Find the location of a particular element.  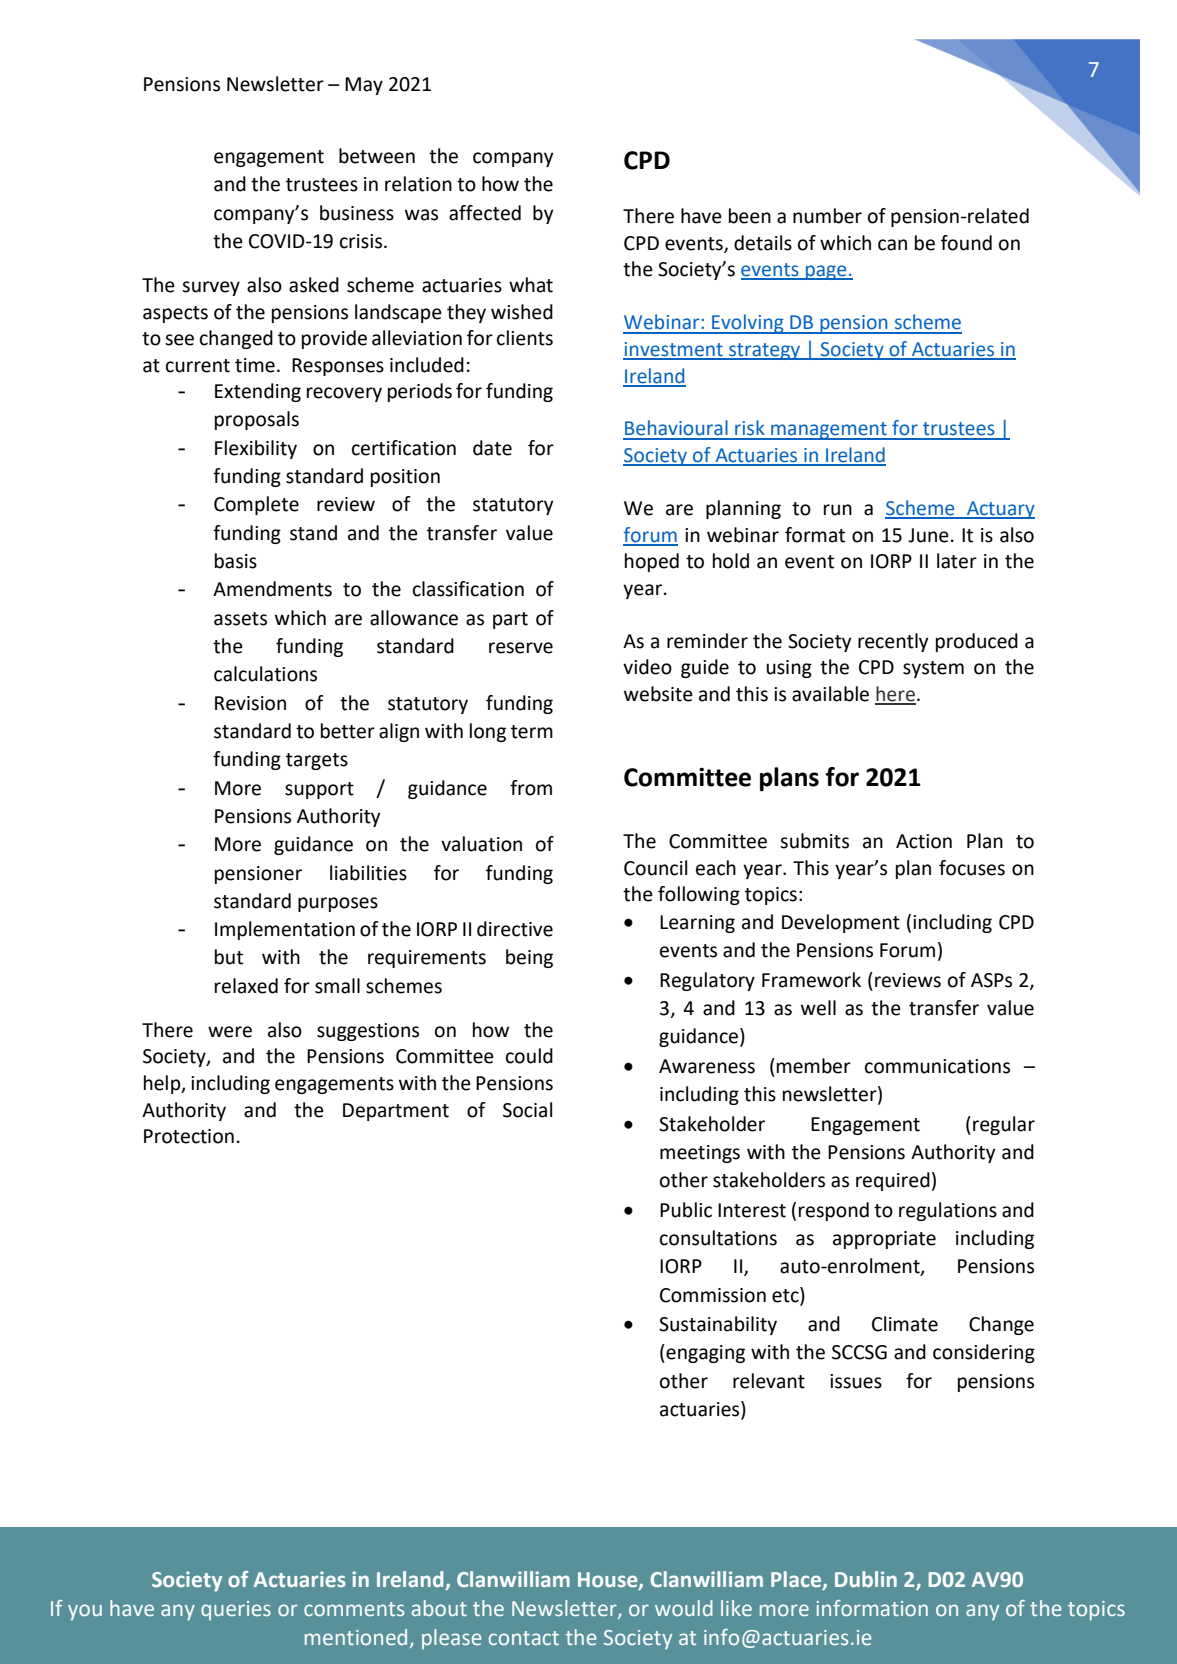

May is located at coordinates (364, 86).
